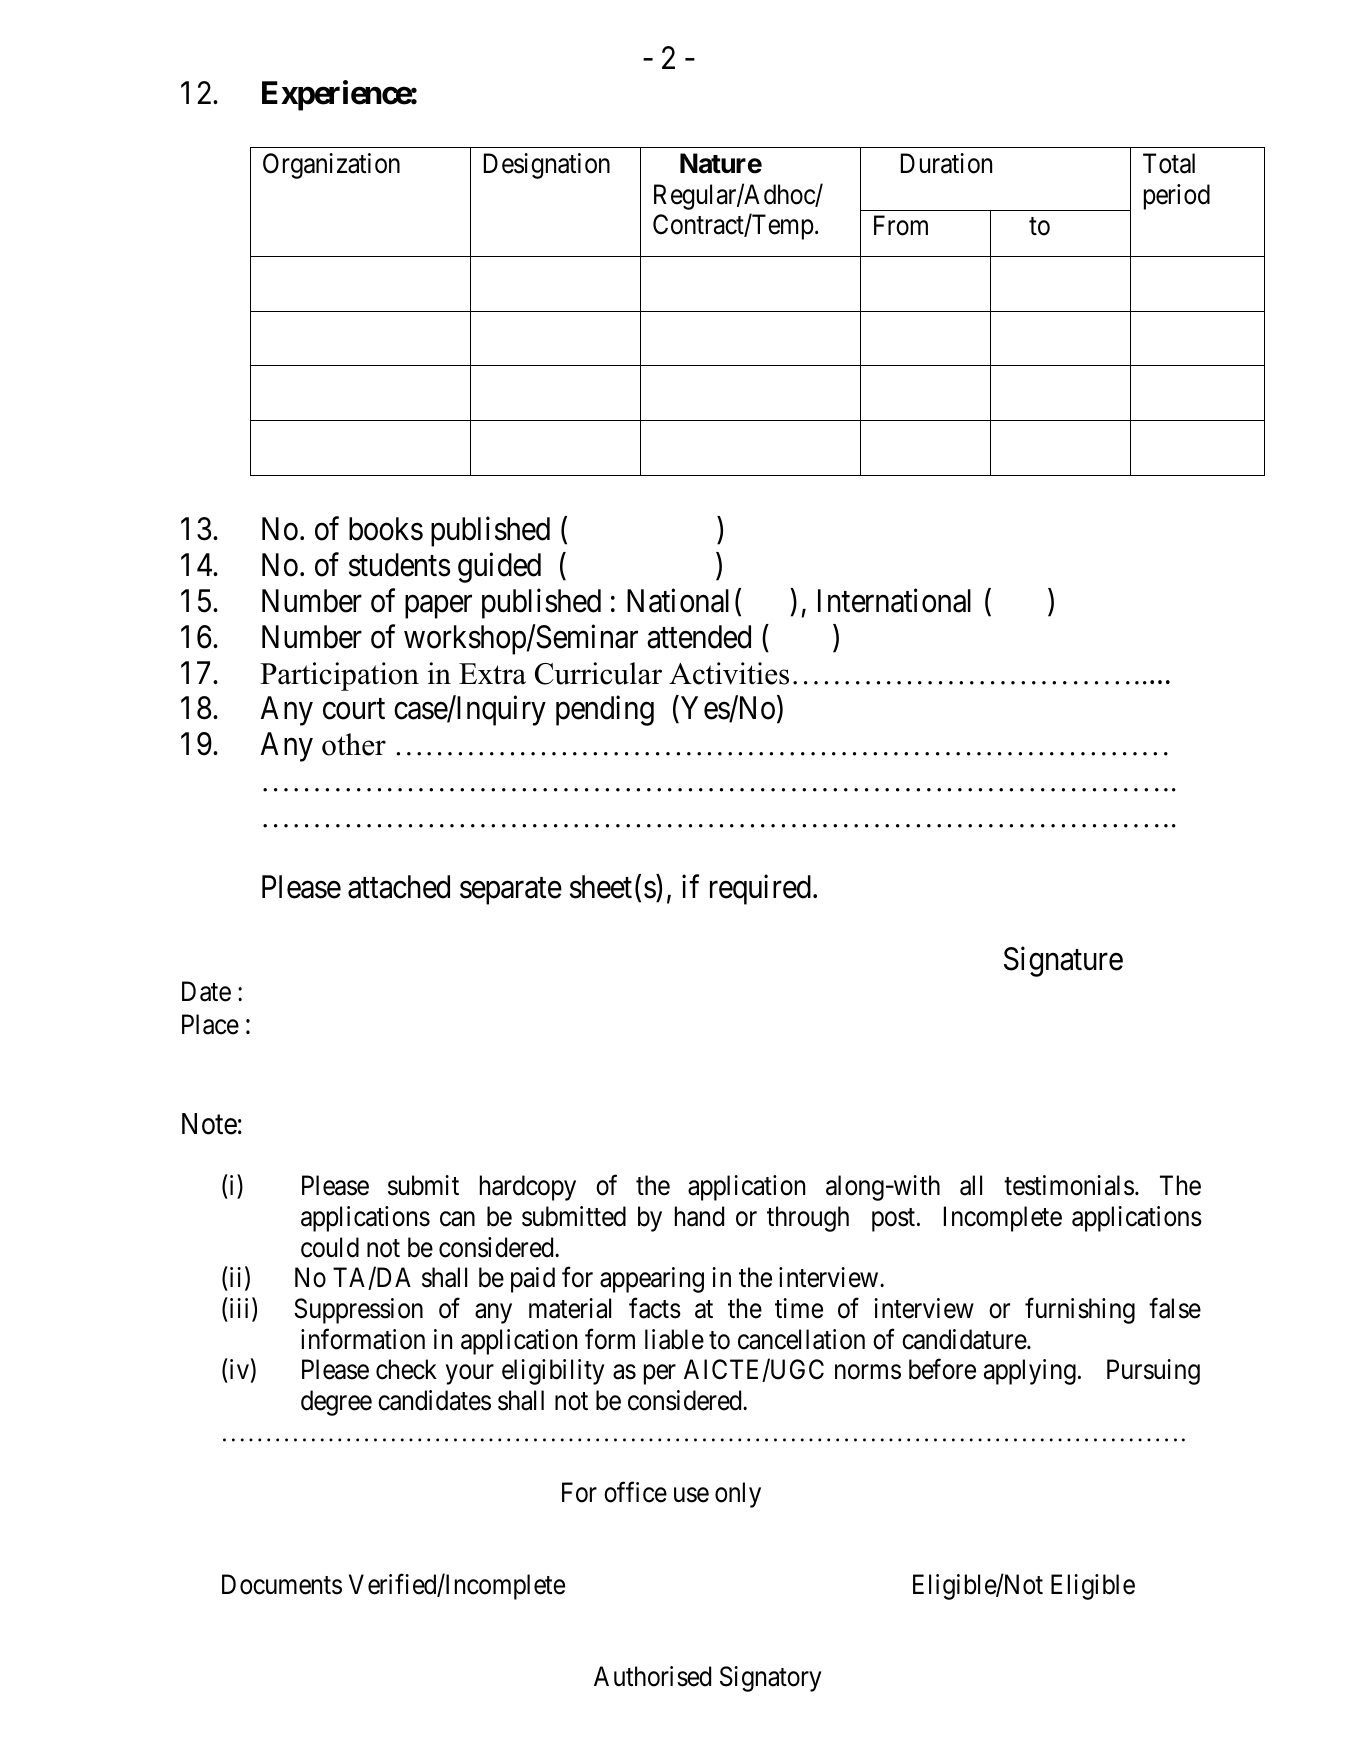  Describe the element at coordinates (1177, 197) in the page. I see `period` at that location.
